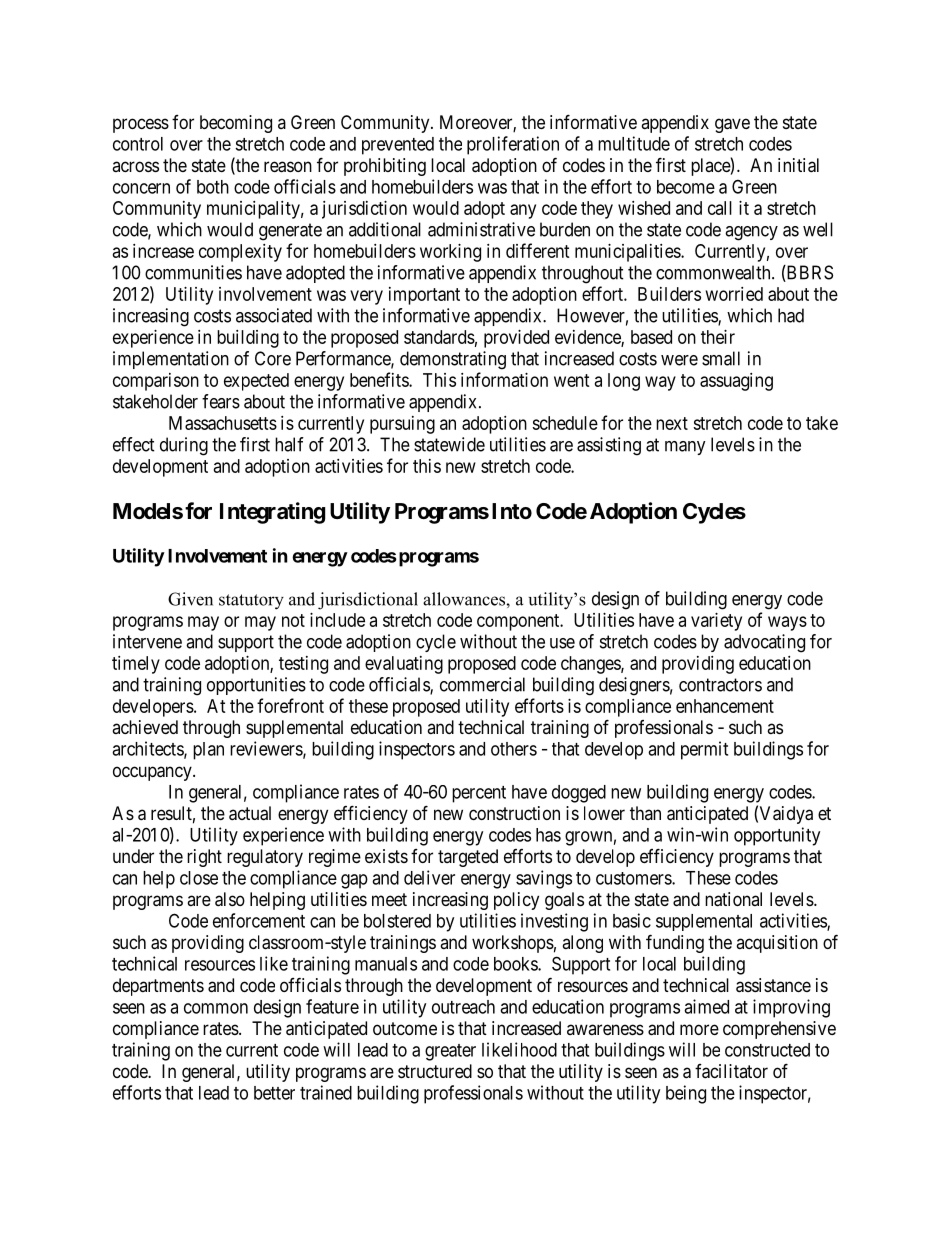 Image resolution: width=952 pixels, height=1233 pixels. I want to click on greater, so click(450, 1052).
